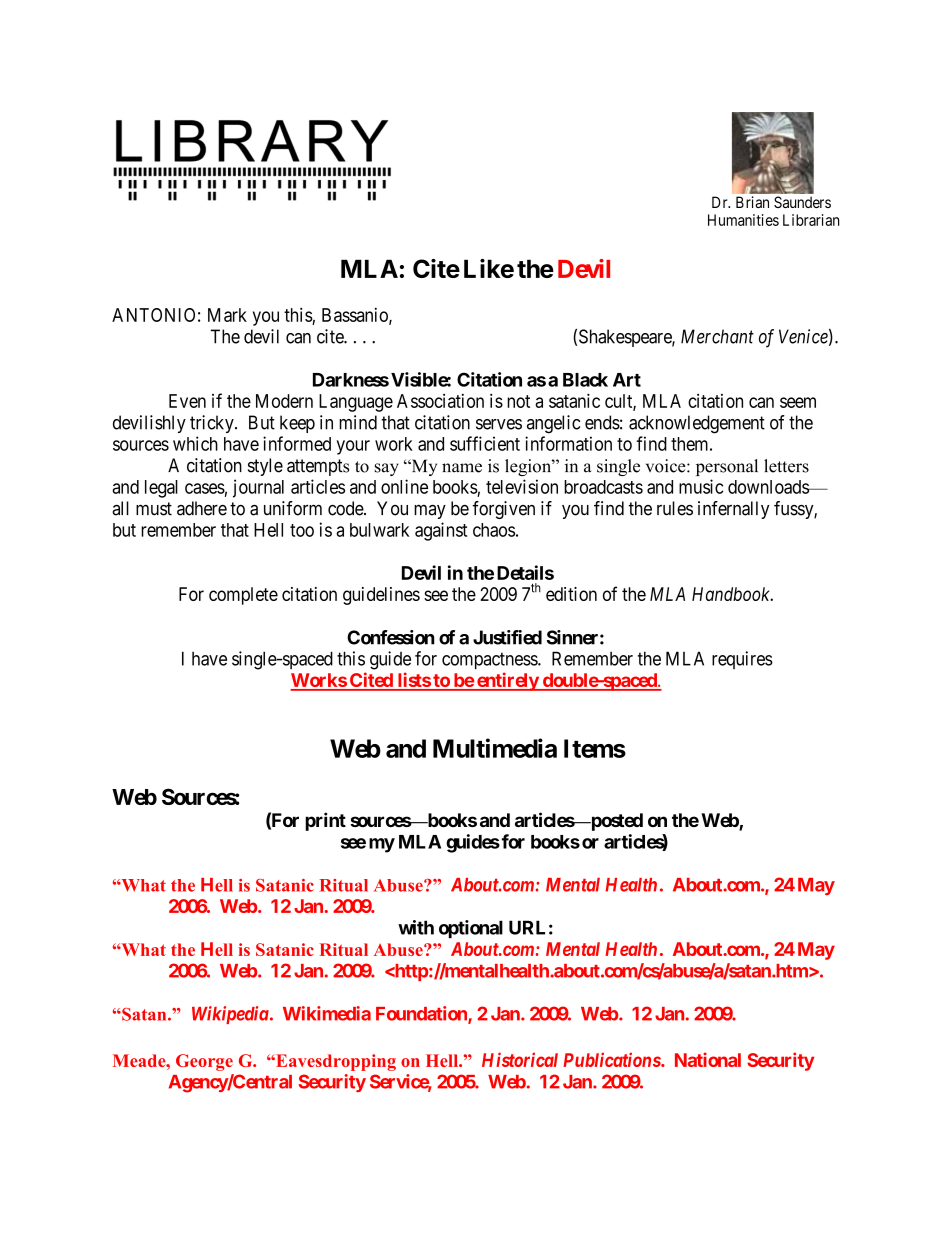 Image resolution: width=952 pixels, height=1233 pixels. Describe the element at coordinates (230, 1015) in the screenshot. I see `Wikipedia` at that location.
